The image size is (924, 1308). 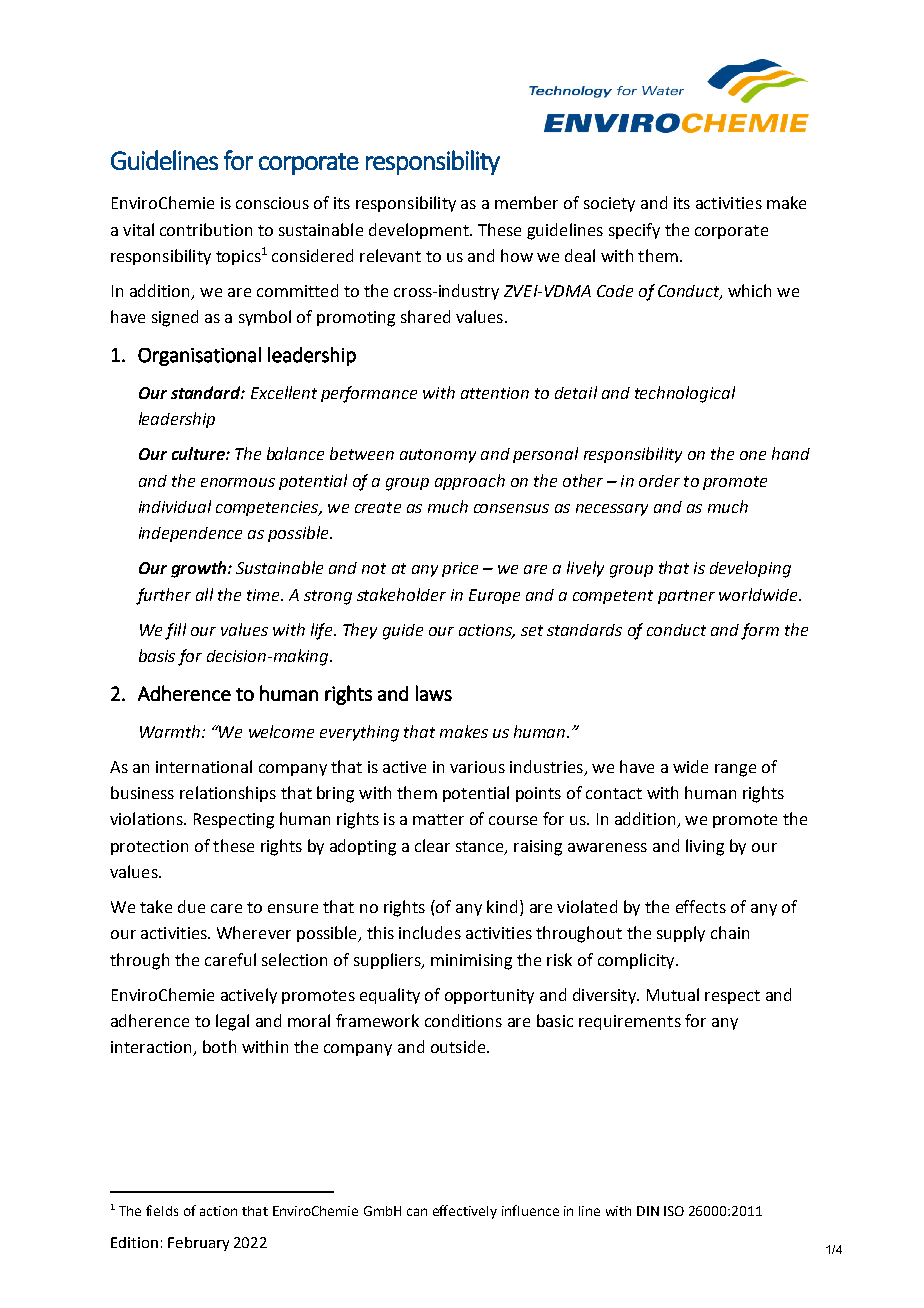 I want to click on February, so click(x=198, y=1244).
